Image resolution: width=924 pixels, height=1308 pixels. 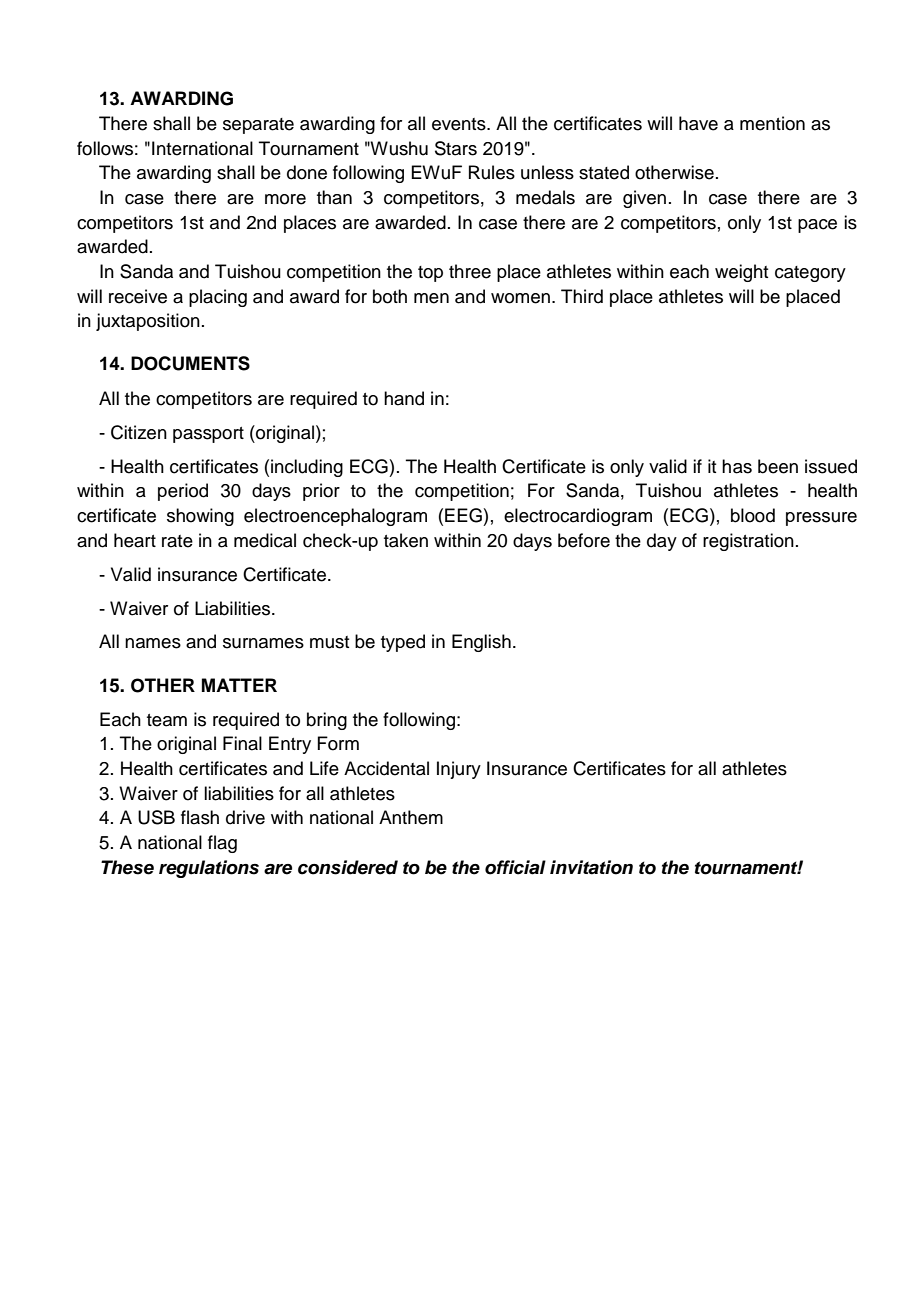 I want to click on period, so click(x=183, y=492).
